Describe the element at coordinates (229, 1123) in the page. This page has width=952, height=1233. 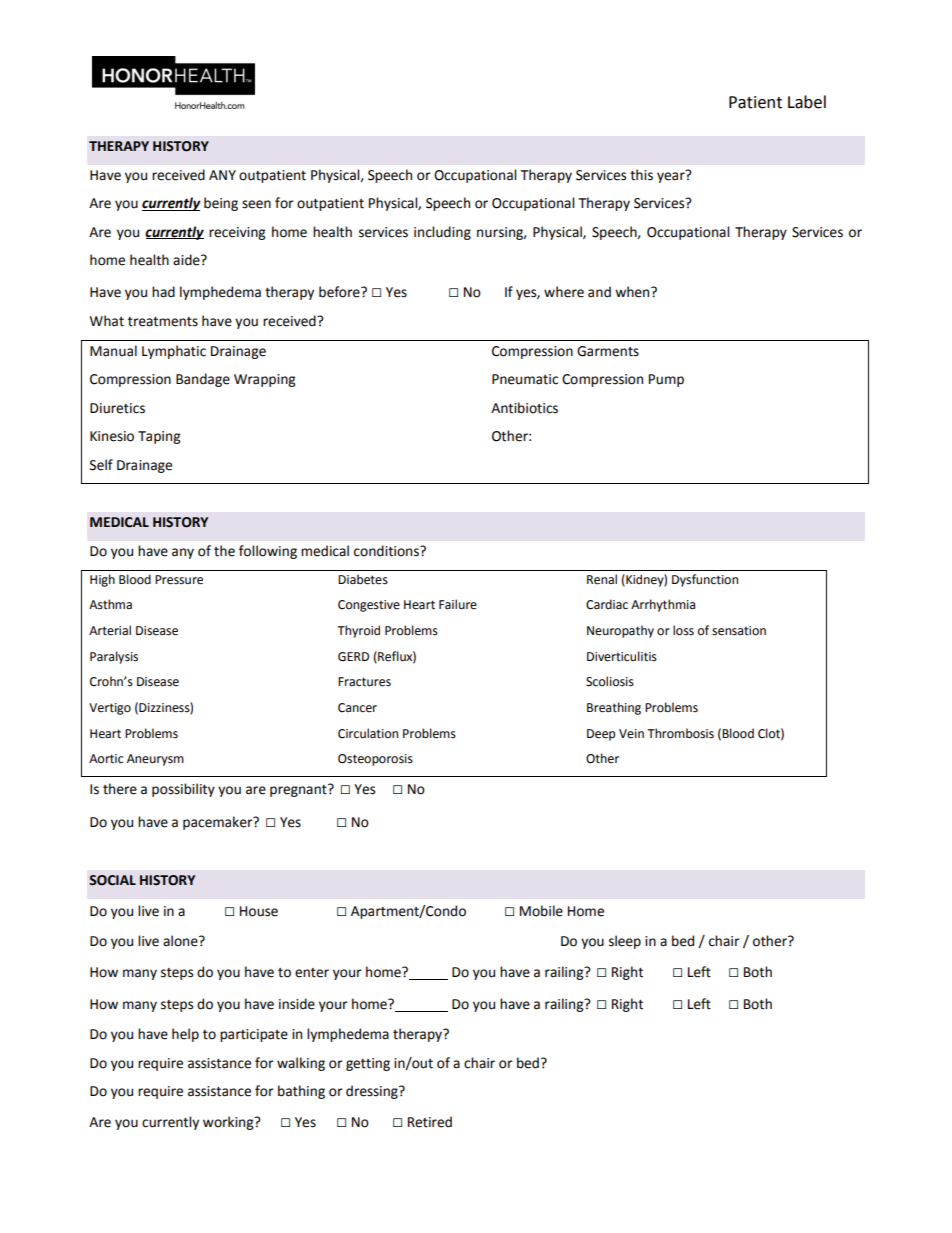
I see `working` at that location.
